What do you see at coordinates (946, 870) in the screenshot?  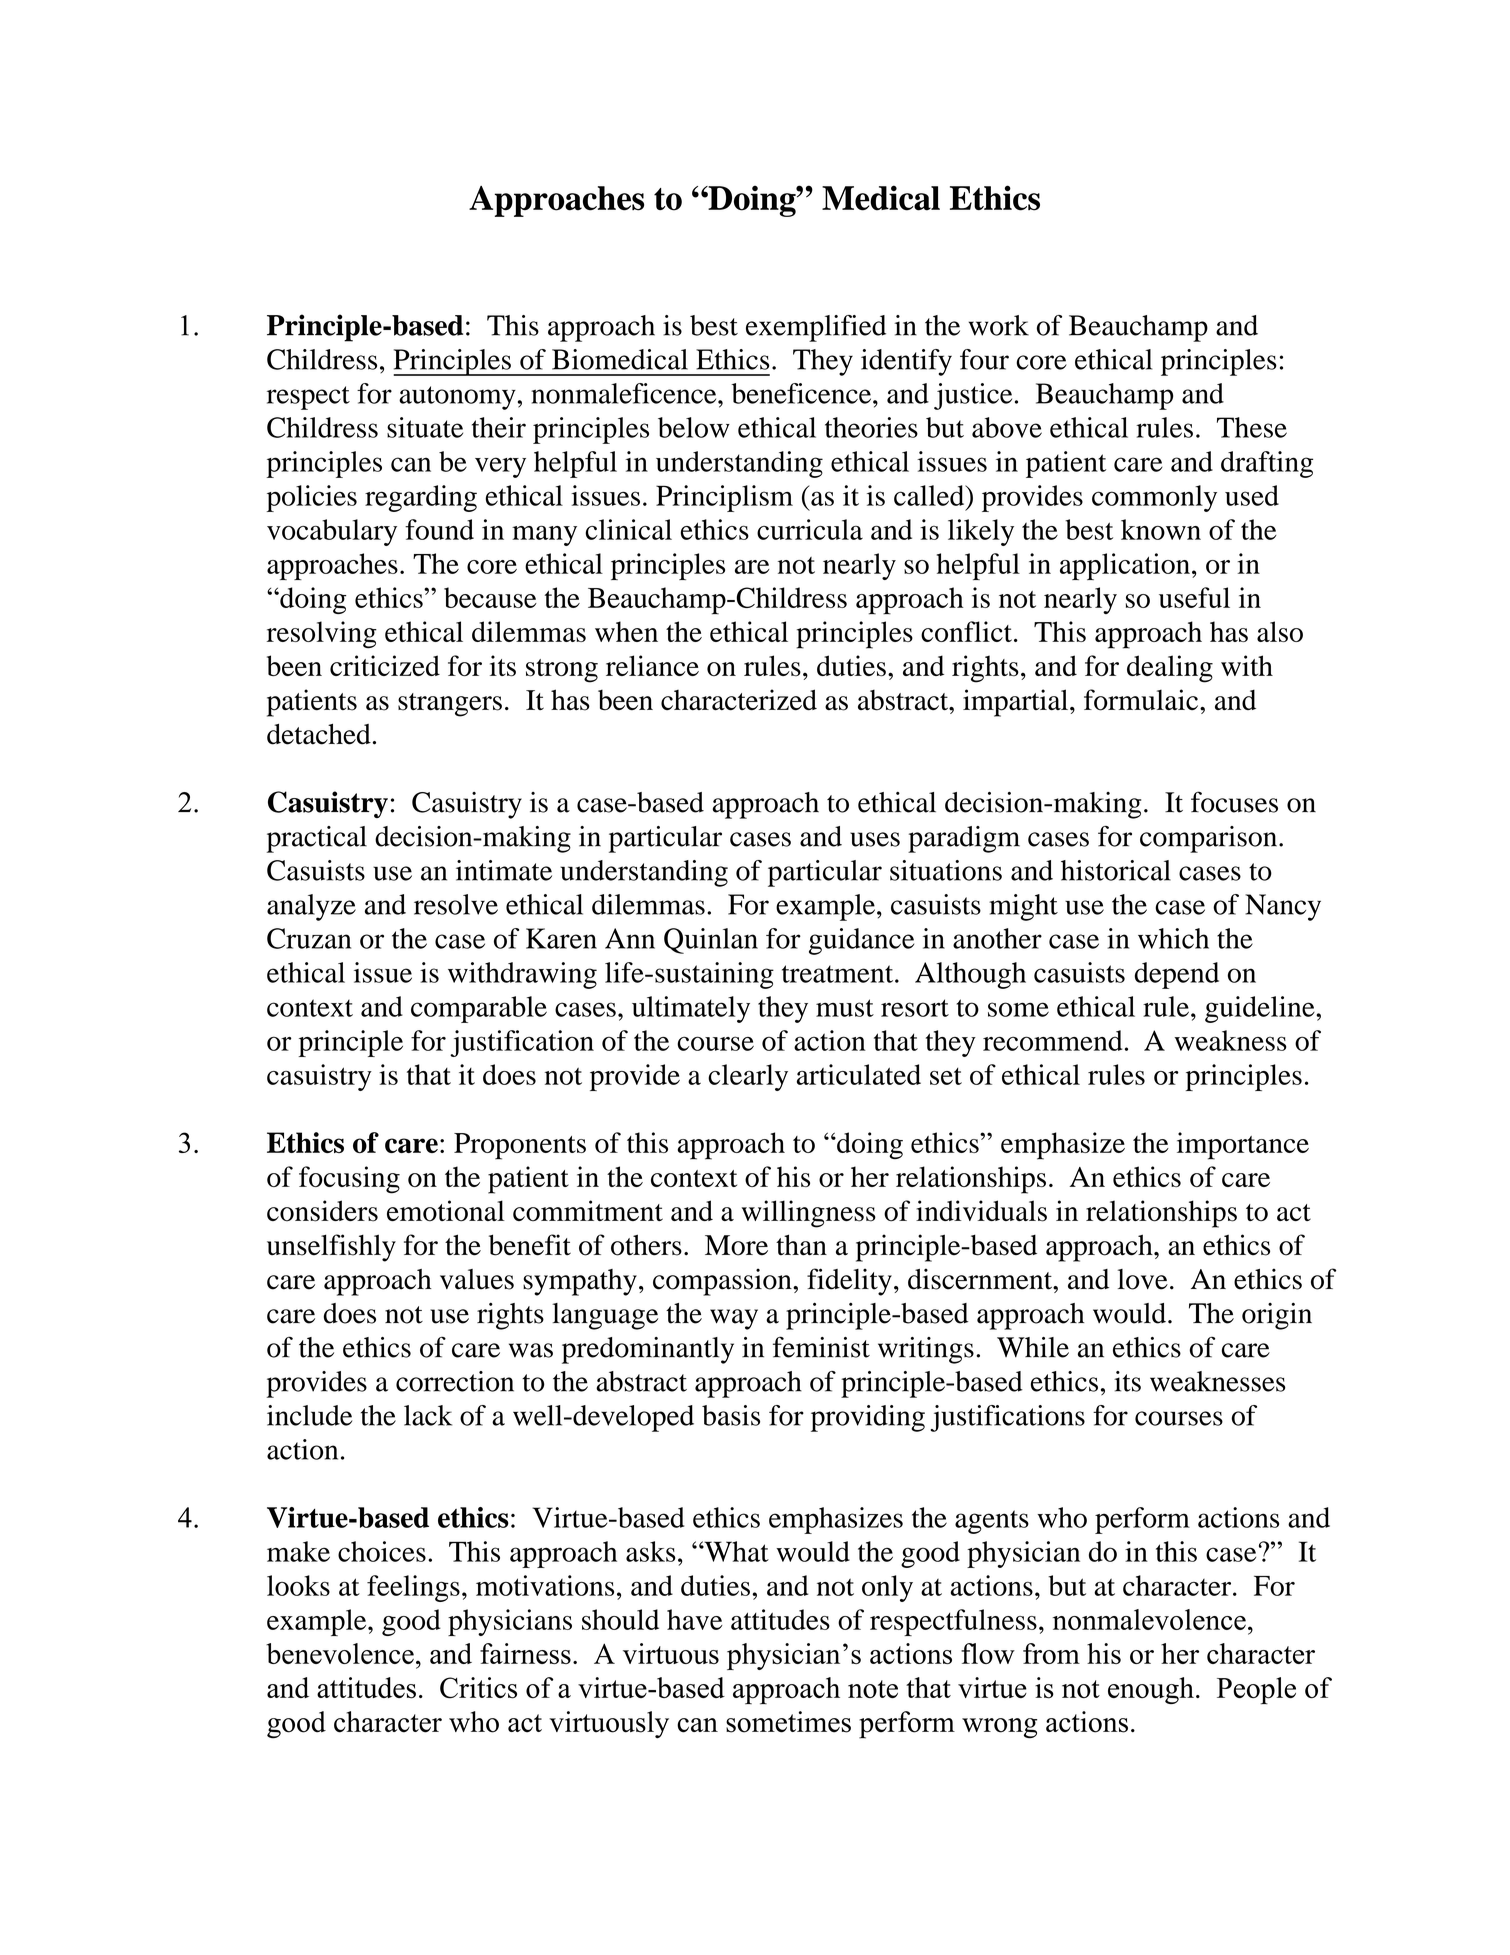 I see `situations` at bounding box center [946, 870].
